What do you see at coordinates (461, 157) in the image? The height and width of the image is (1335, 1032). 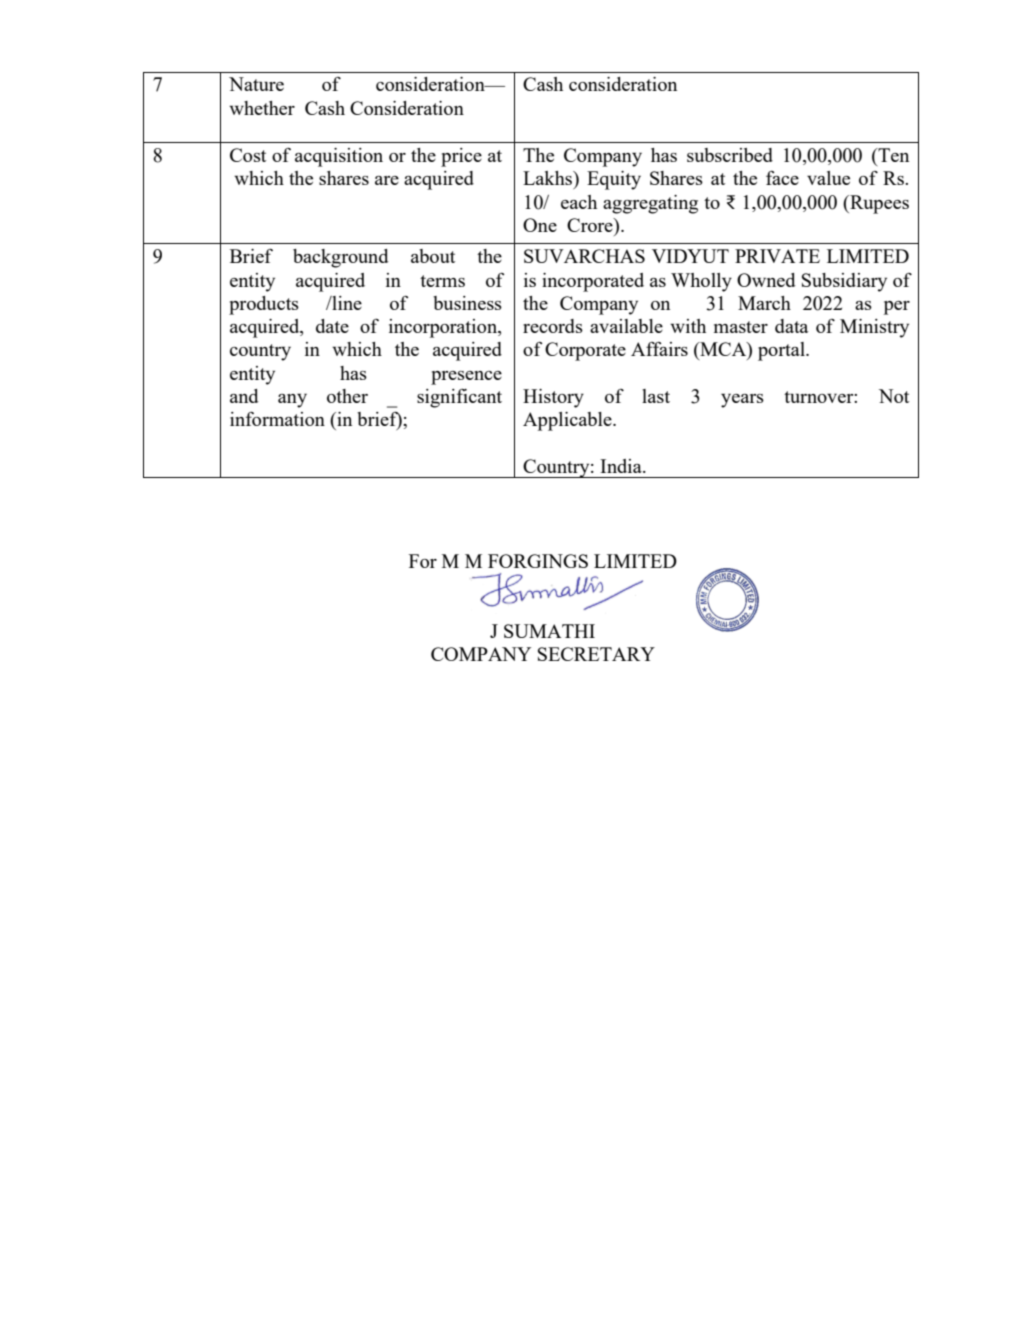 I see `price` at bounding box center [461, 157].
